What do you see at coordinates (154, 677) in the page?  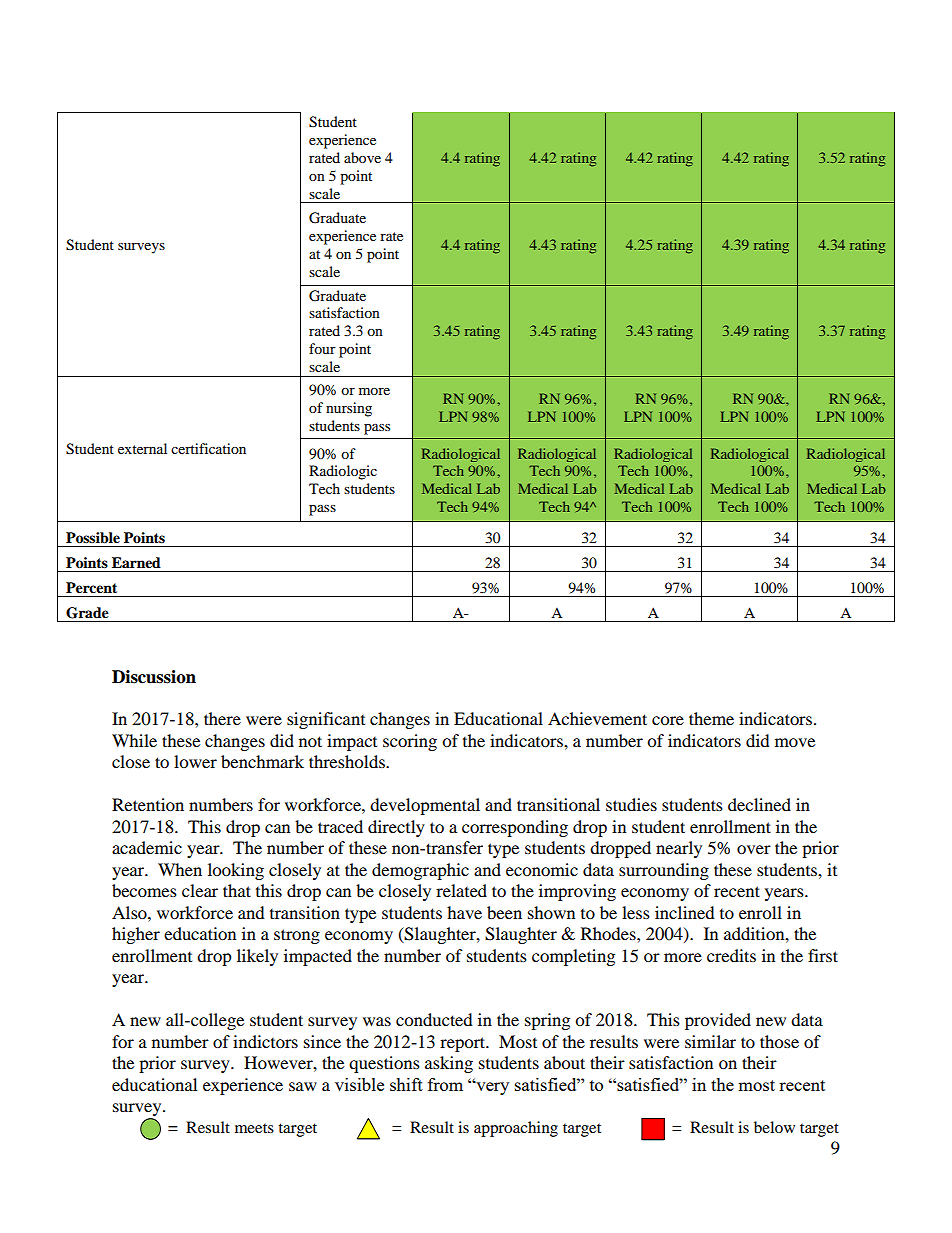 I see `Discussion` at bounding box center [154, 677].
